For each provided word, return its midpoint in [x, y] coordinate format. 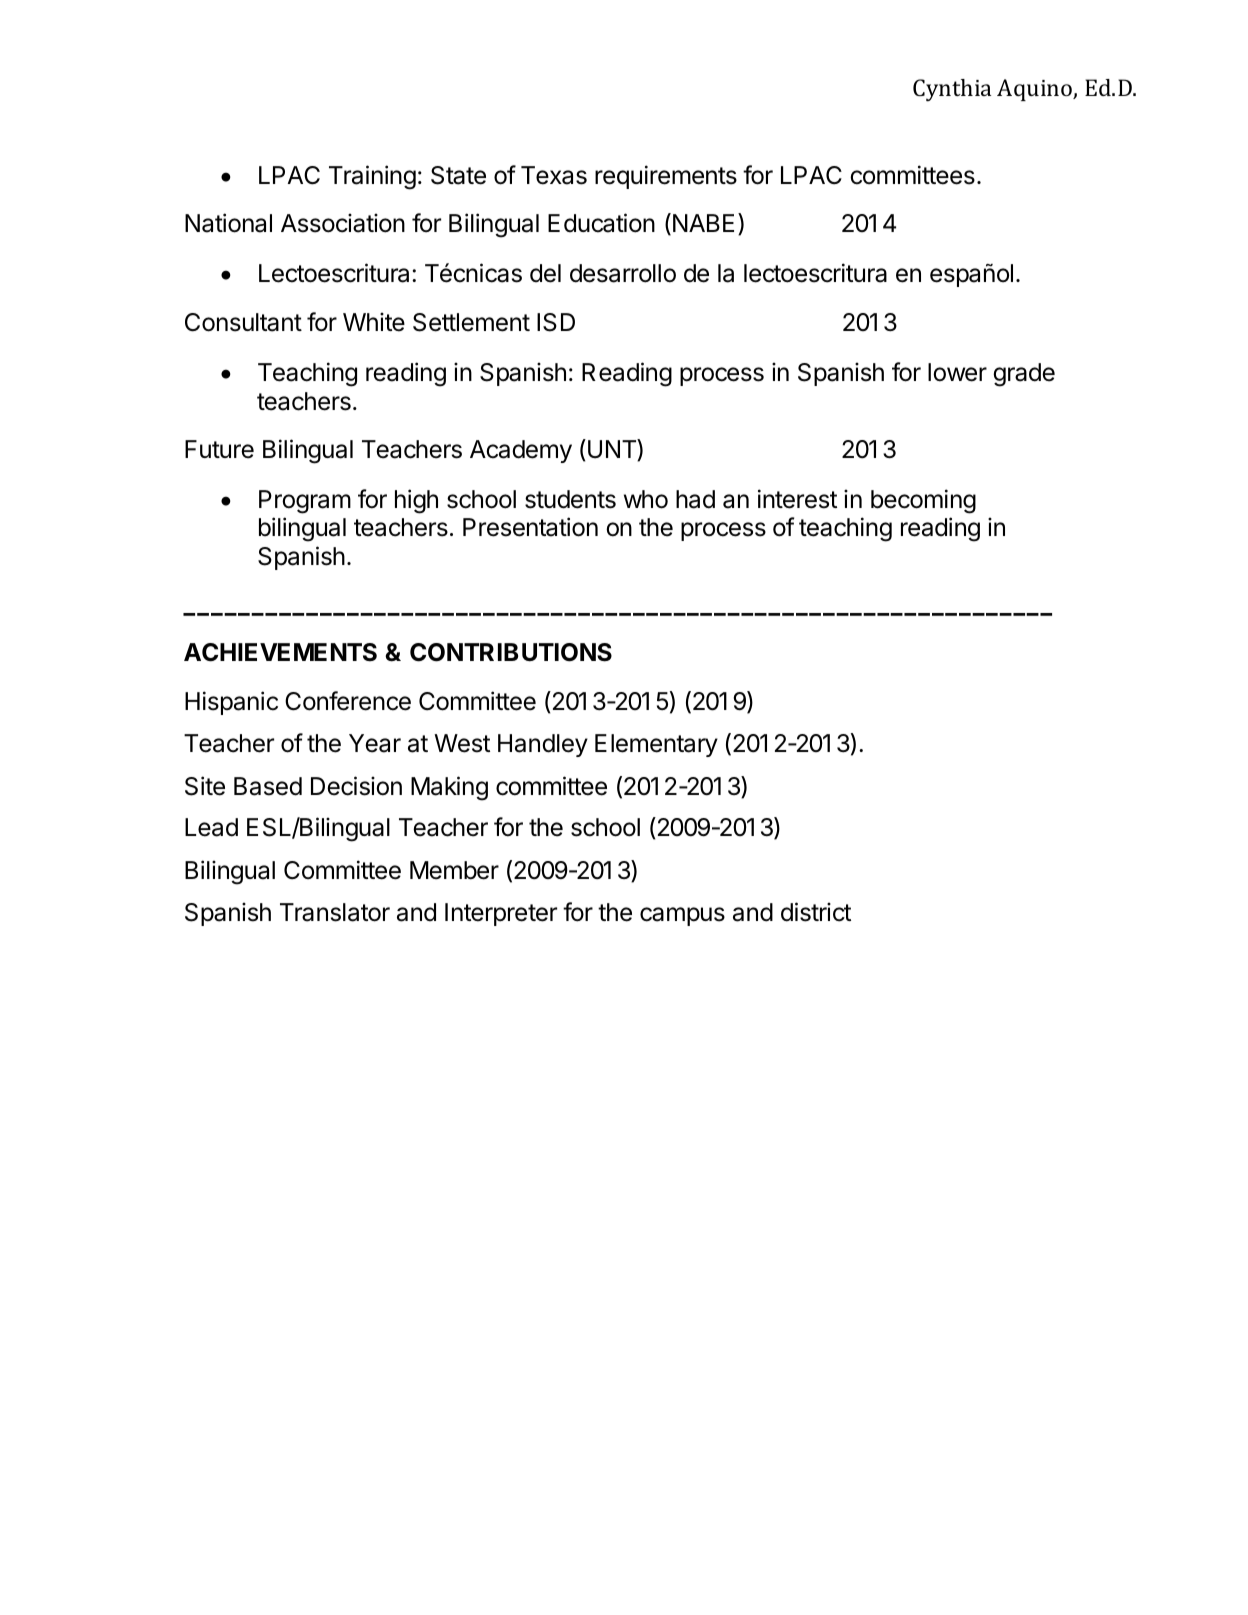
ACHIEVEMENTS [280, 652]
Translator [335, 912]
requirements [666, 177]
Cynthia [952, 90]
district [816, 912]
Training [372, 177]
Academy [521, 451]
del [545, 273]
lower [957, 372]
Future [219, 449]
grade [1024, 375]
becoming [923, 501]
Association [343, 223]
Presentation [530, 527]
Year [375, 743]
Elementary [656, 745]
